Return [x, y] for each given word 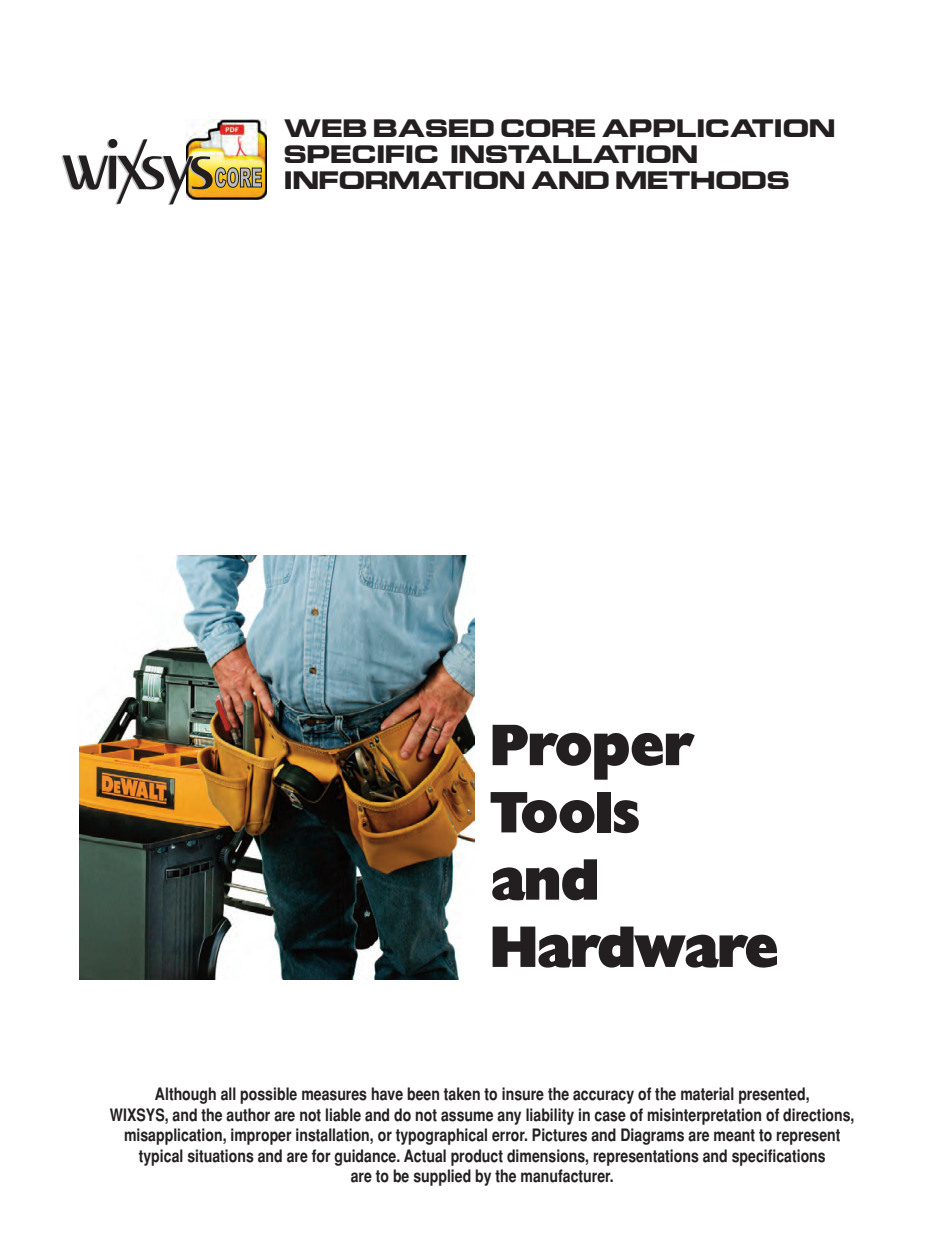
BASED [434, 128]
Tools [564, 812]
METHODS [702, 180]
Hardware [634, 947]
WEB [325, 128]
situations [220, 1156]
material [707, 1094]
